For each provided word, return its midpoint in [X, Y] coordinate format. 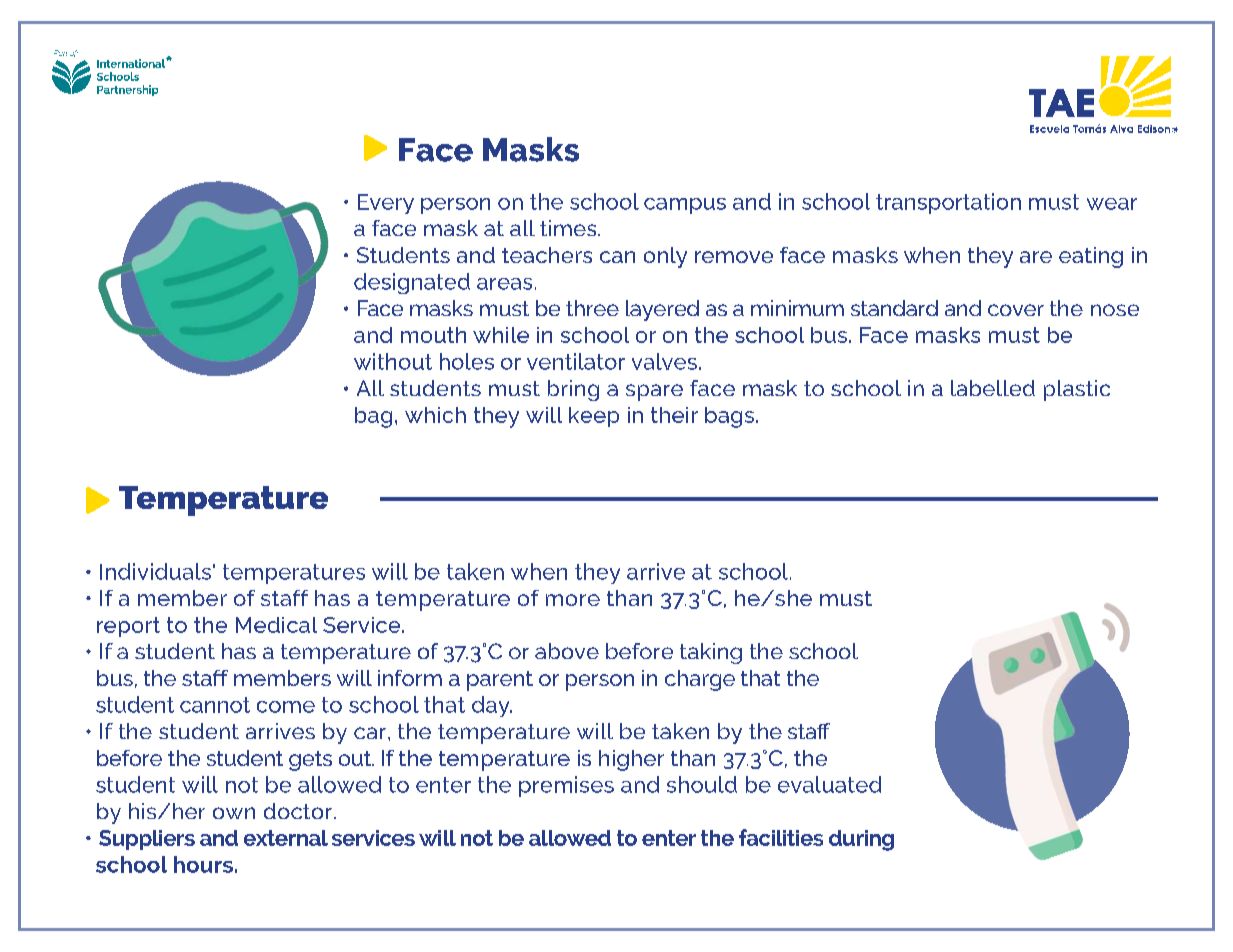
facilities [781, 837]
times [569, 228]
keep [594, 417]
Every [386, 204]
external [286, 838]
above [567, 651]
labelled [993, 388]
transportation [948, 203]
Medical [276, 625]
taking [711, 653]
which [435, 415]
